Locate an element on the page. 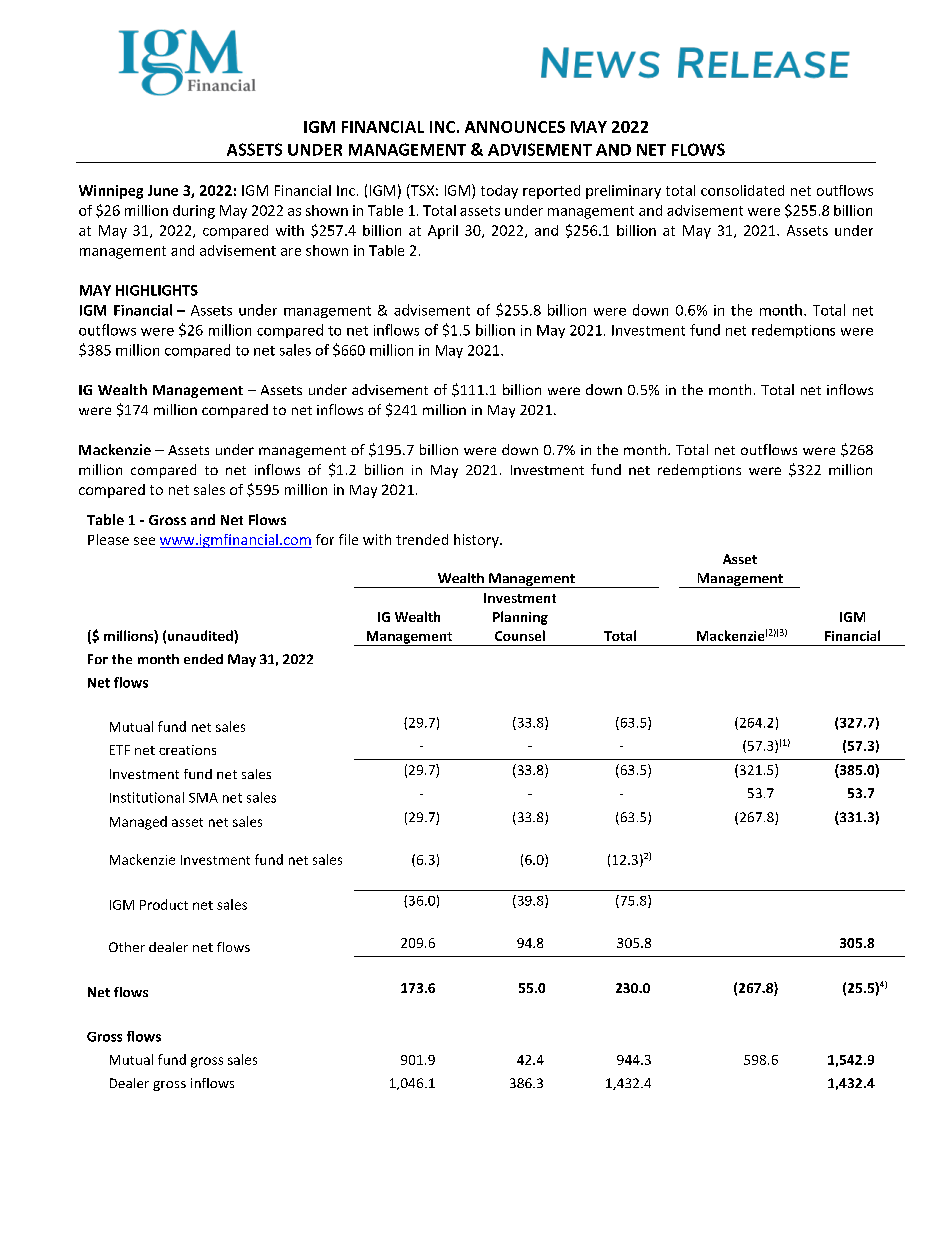 The height and width of the image is (1233, 952). June is located at coordinates (163, 190).
